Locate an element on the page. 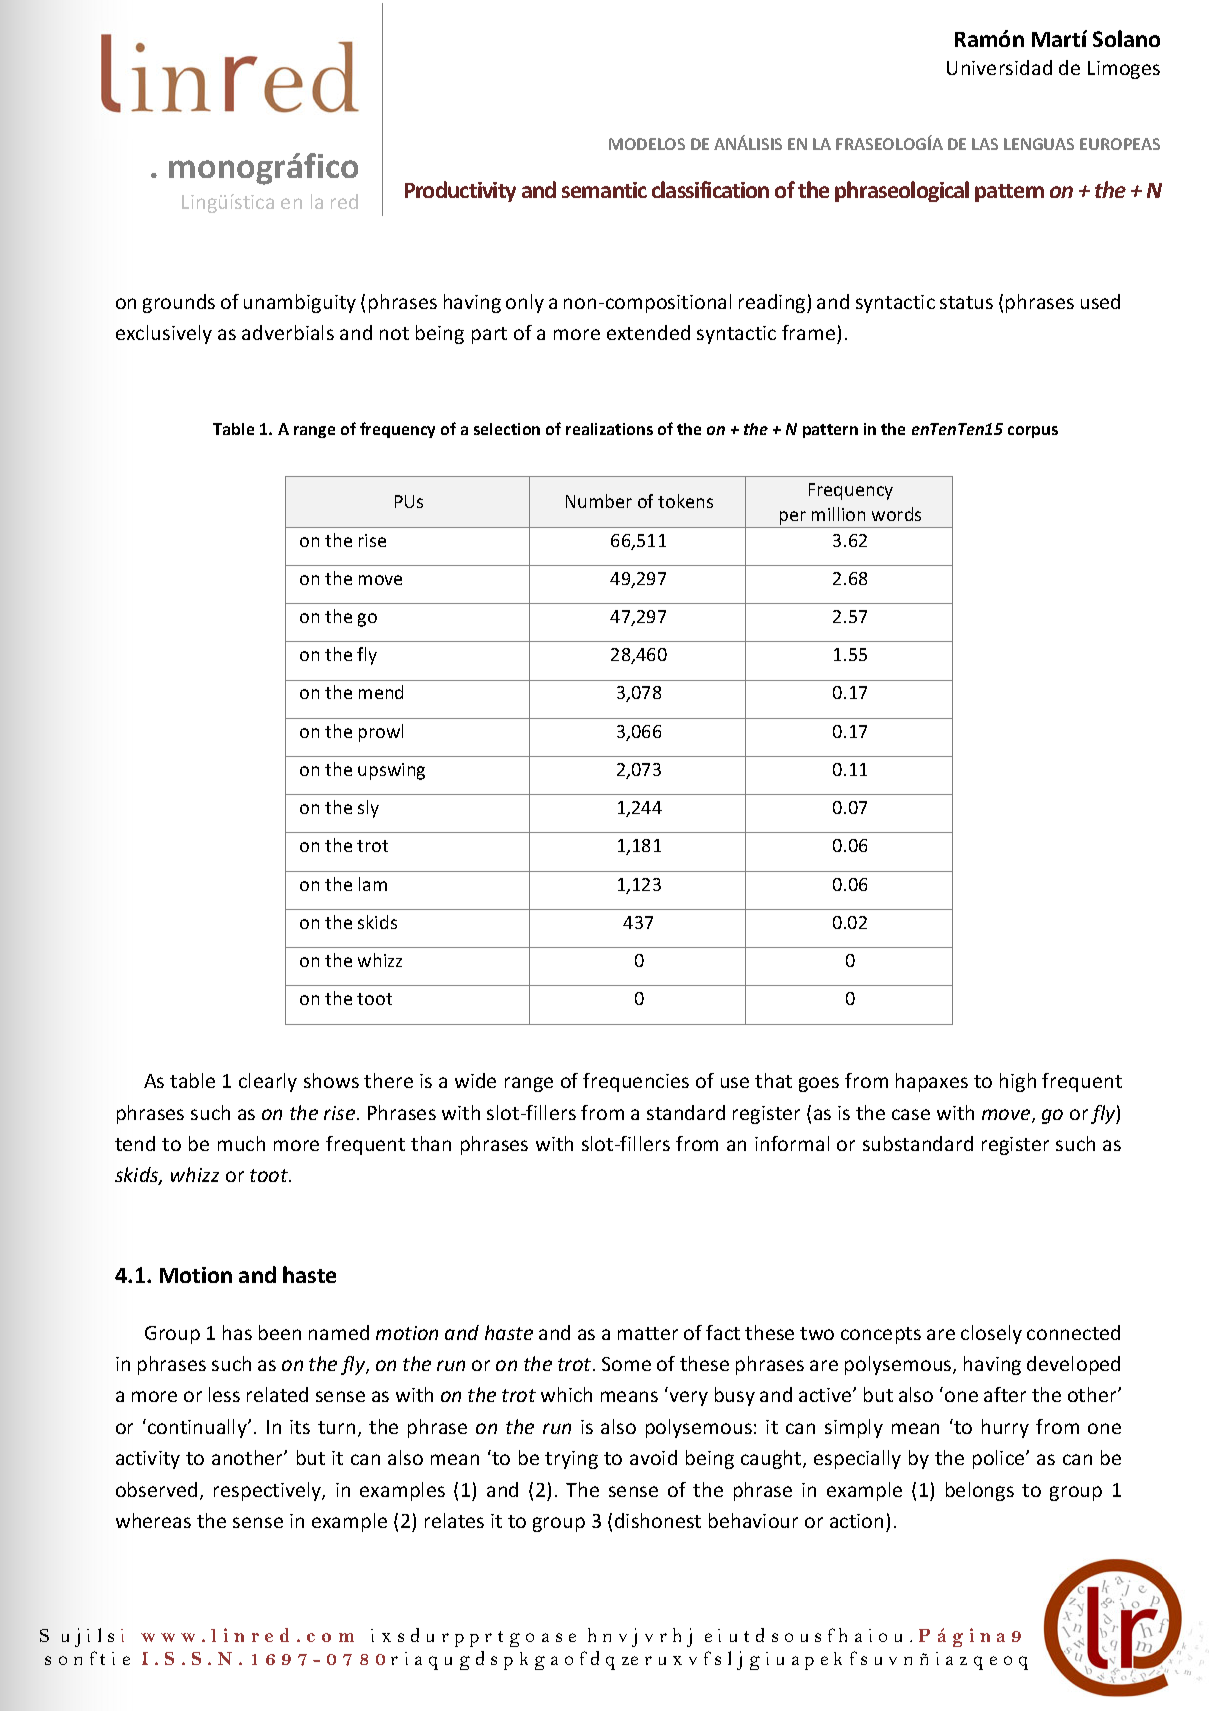  frequencies is located at coordinates (636, 1082).
